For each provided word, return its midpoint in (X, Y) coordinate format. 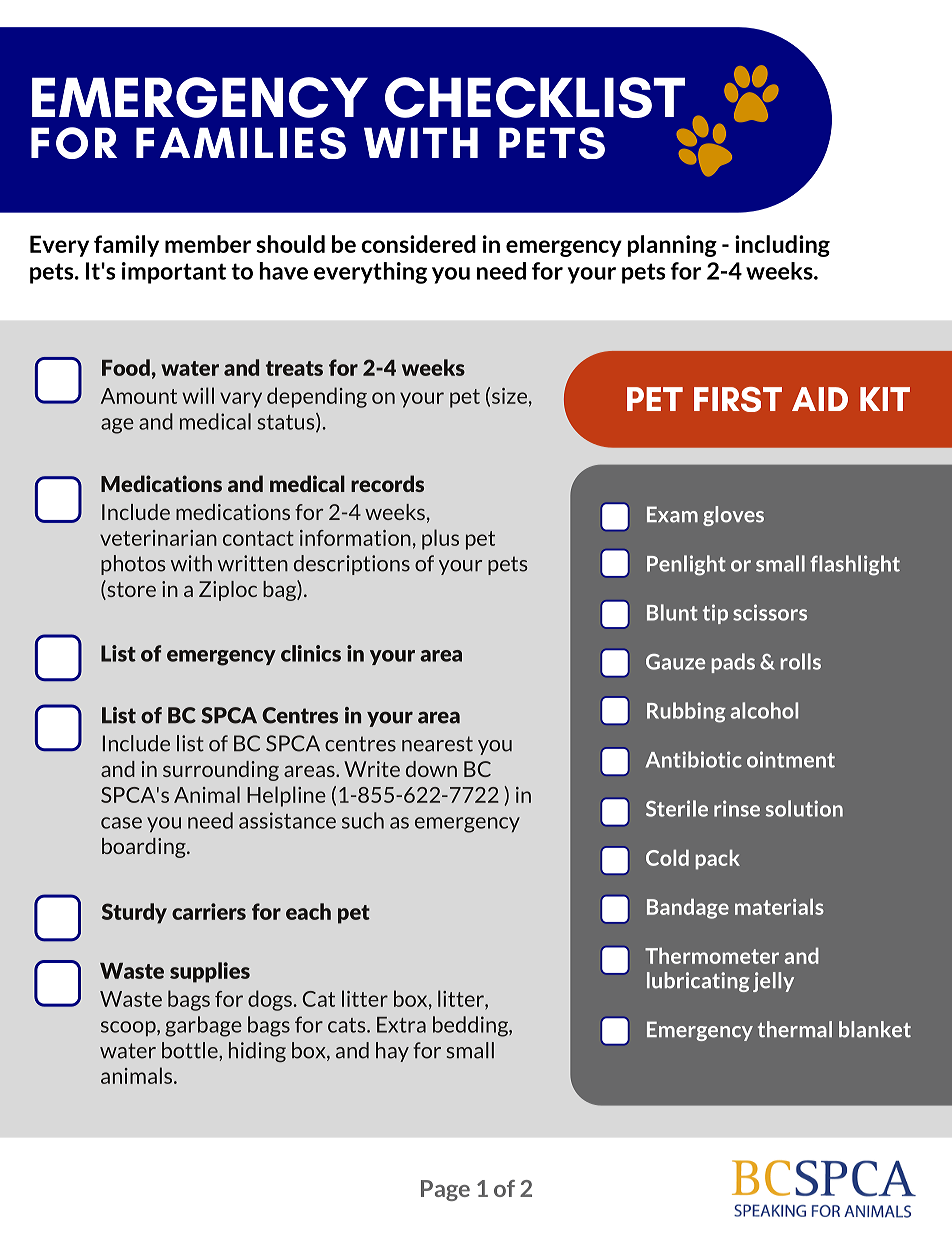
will (198, 395)
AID (820, 399)
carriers (209, 911)
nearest (437, 744)
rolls (800, 661)
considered (418, 244)
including (782, 246)
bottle (191, 1050)
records (387, 483)
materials (779, 906)
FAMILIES (241, 143)
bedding (471, 1026)
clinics (311, 653)
